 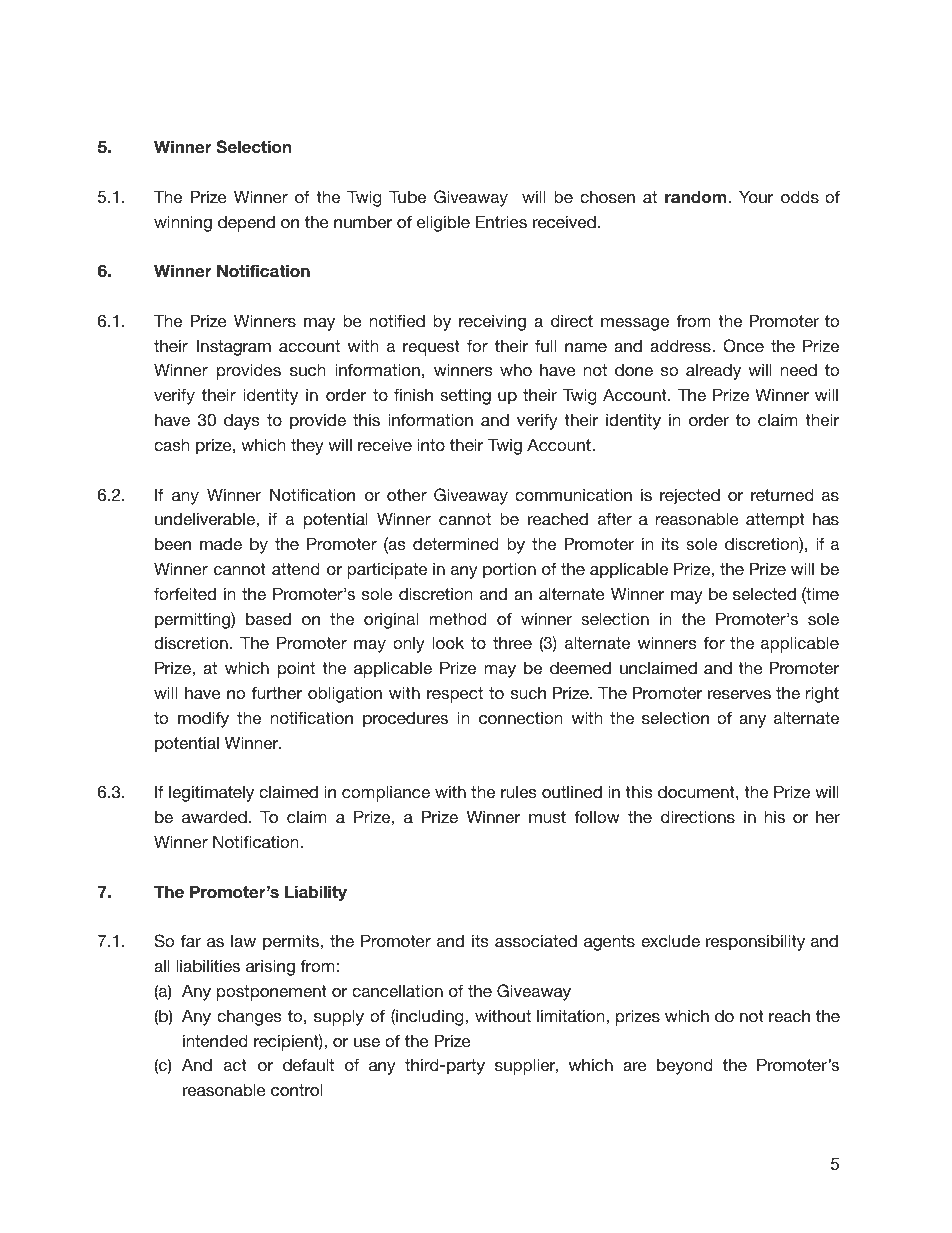 I want to click on selected, so click(x=764, y=593).
